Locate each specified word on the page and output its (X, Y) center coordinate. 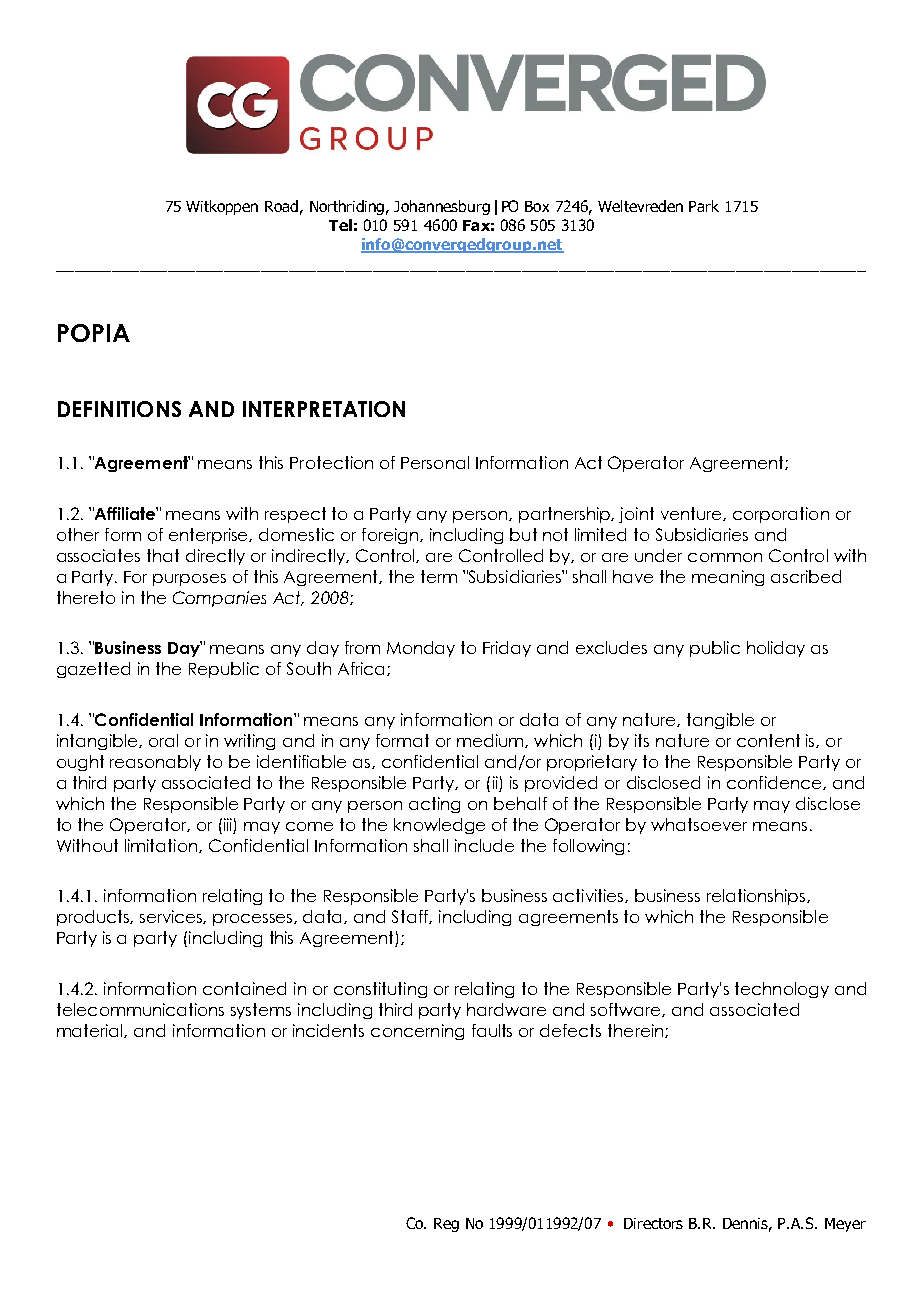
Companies (219, 599)
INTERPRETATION (324, 409)
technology (782, 990)
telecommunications (140, 1009)
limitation (162, 846)
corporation (781, 515)
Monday (421, 649)
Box (537, 206)
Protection (331, 462)
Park (704, 206)
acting (434, 805)
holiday (776, 649)
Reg (446, 1225)
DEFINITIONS (119, 409)
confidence (775, 783)
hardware (506, 1009)
